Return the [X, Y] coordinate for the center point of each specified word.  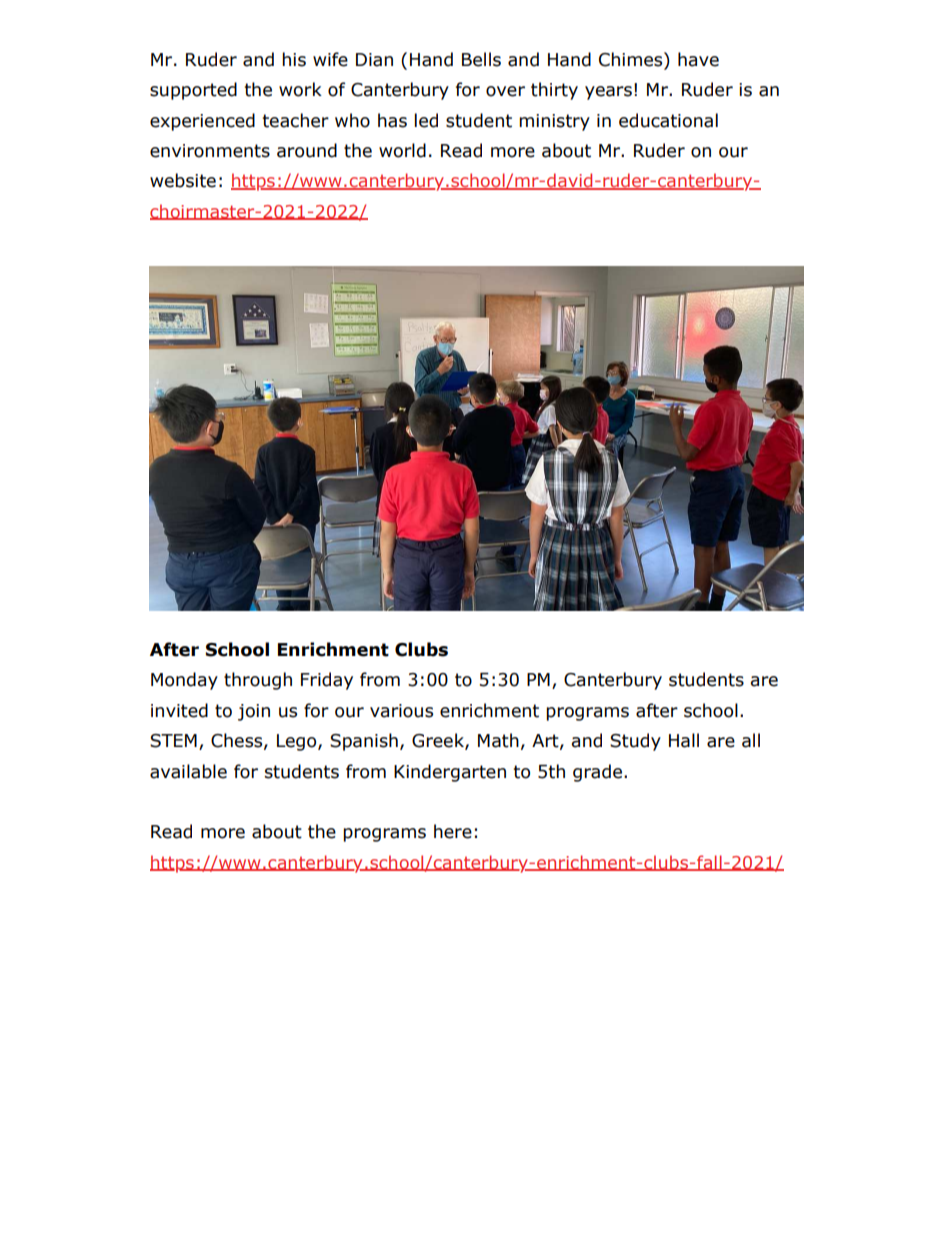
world [402, 150]
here [453, 831]
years [608, 93]
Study [635, 742]
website [183, 180]
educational [668, 120]
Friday [327, 681]
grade [597, 773]
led [426, 120]
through [258, 681]
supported [193, 91]
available [188, 771]
